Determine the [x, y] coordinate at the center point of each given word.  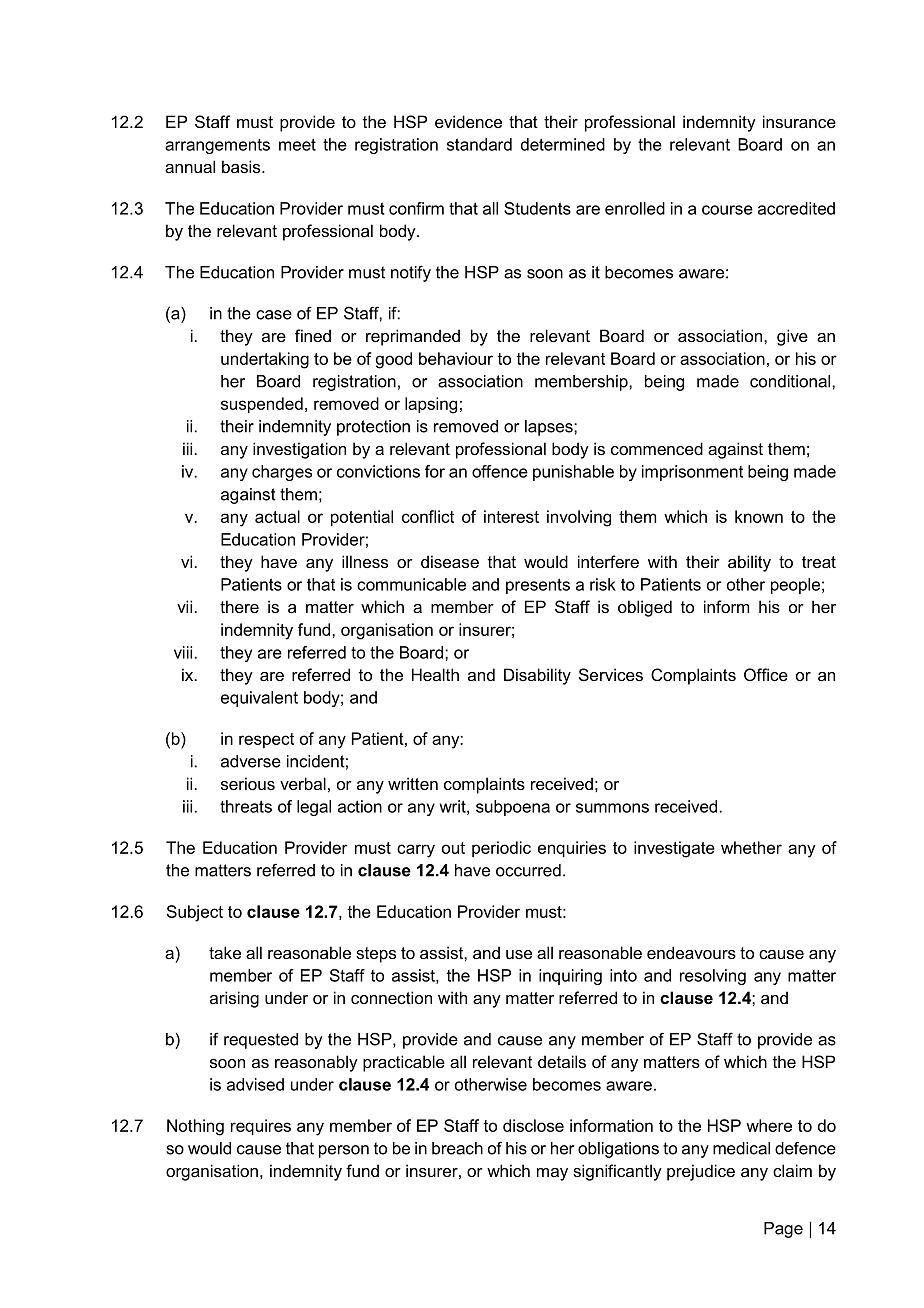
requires [261, 1127]
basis [242, 166]
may [552, 1174]
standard [479, 144]
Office [766, 674]
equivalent [259, 699]
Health [435, 674]
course [727, 210]
